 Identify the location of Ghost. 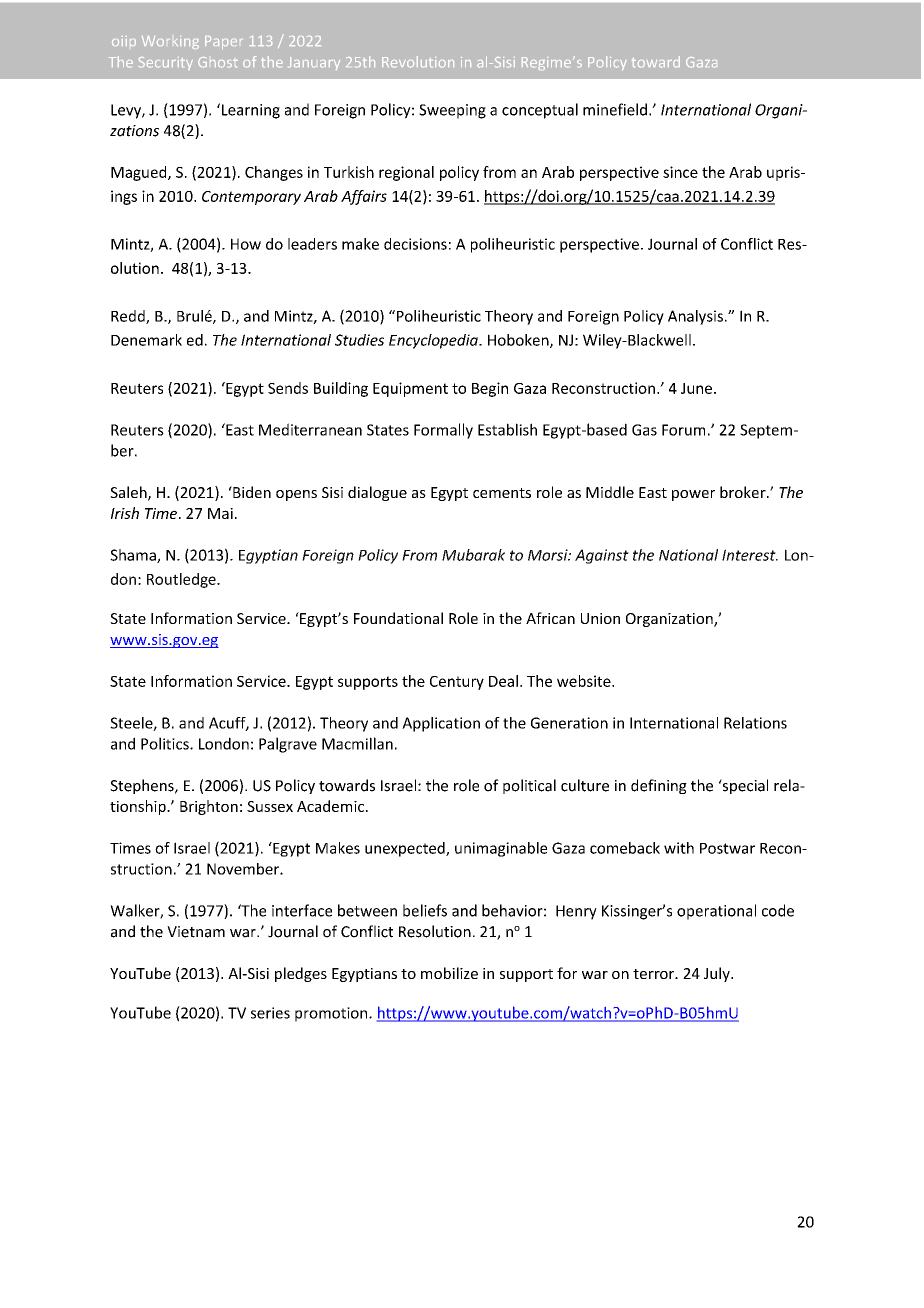
(218, 62).
